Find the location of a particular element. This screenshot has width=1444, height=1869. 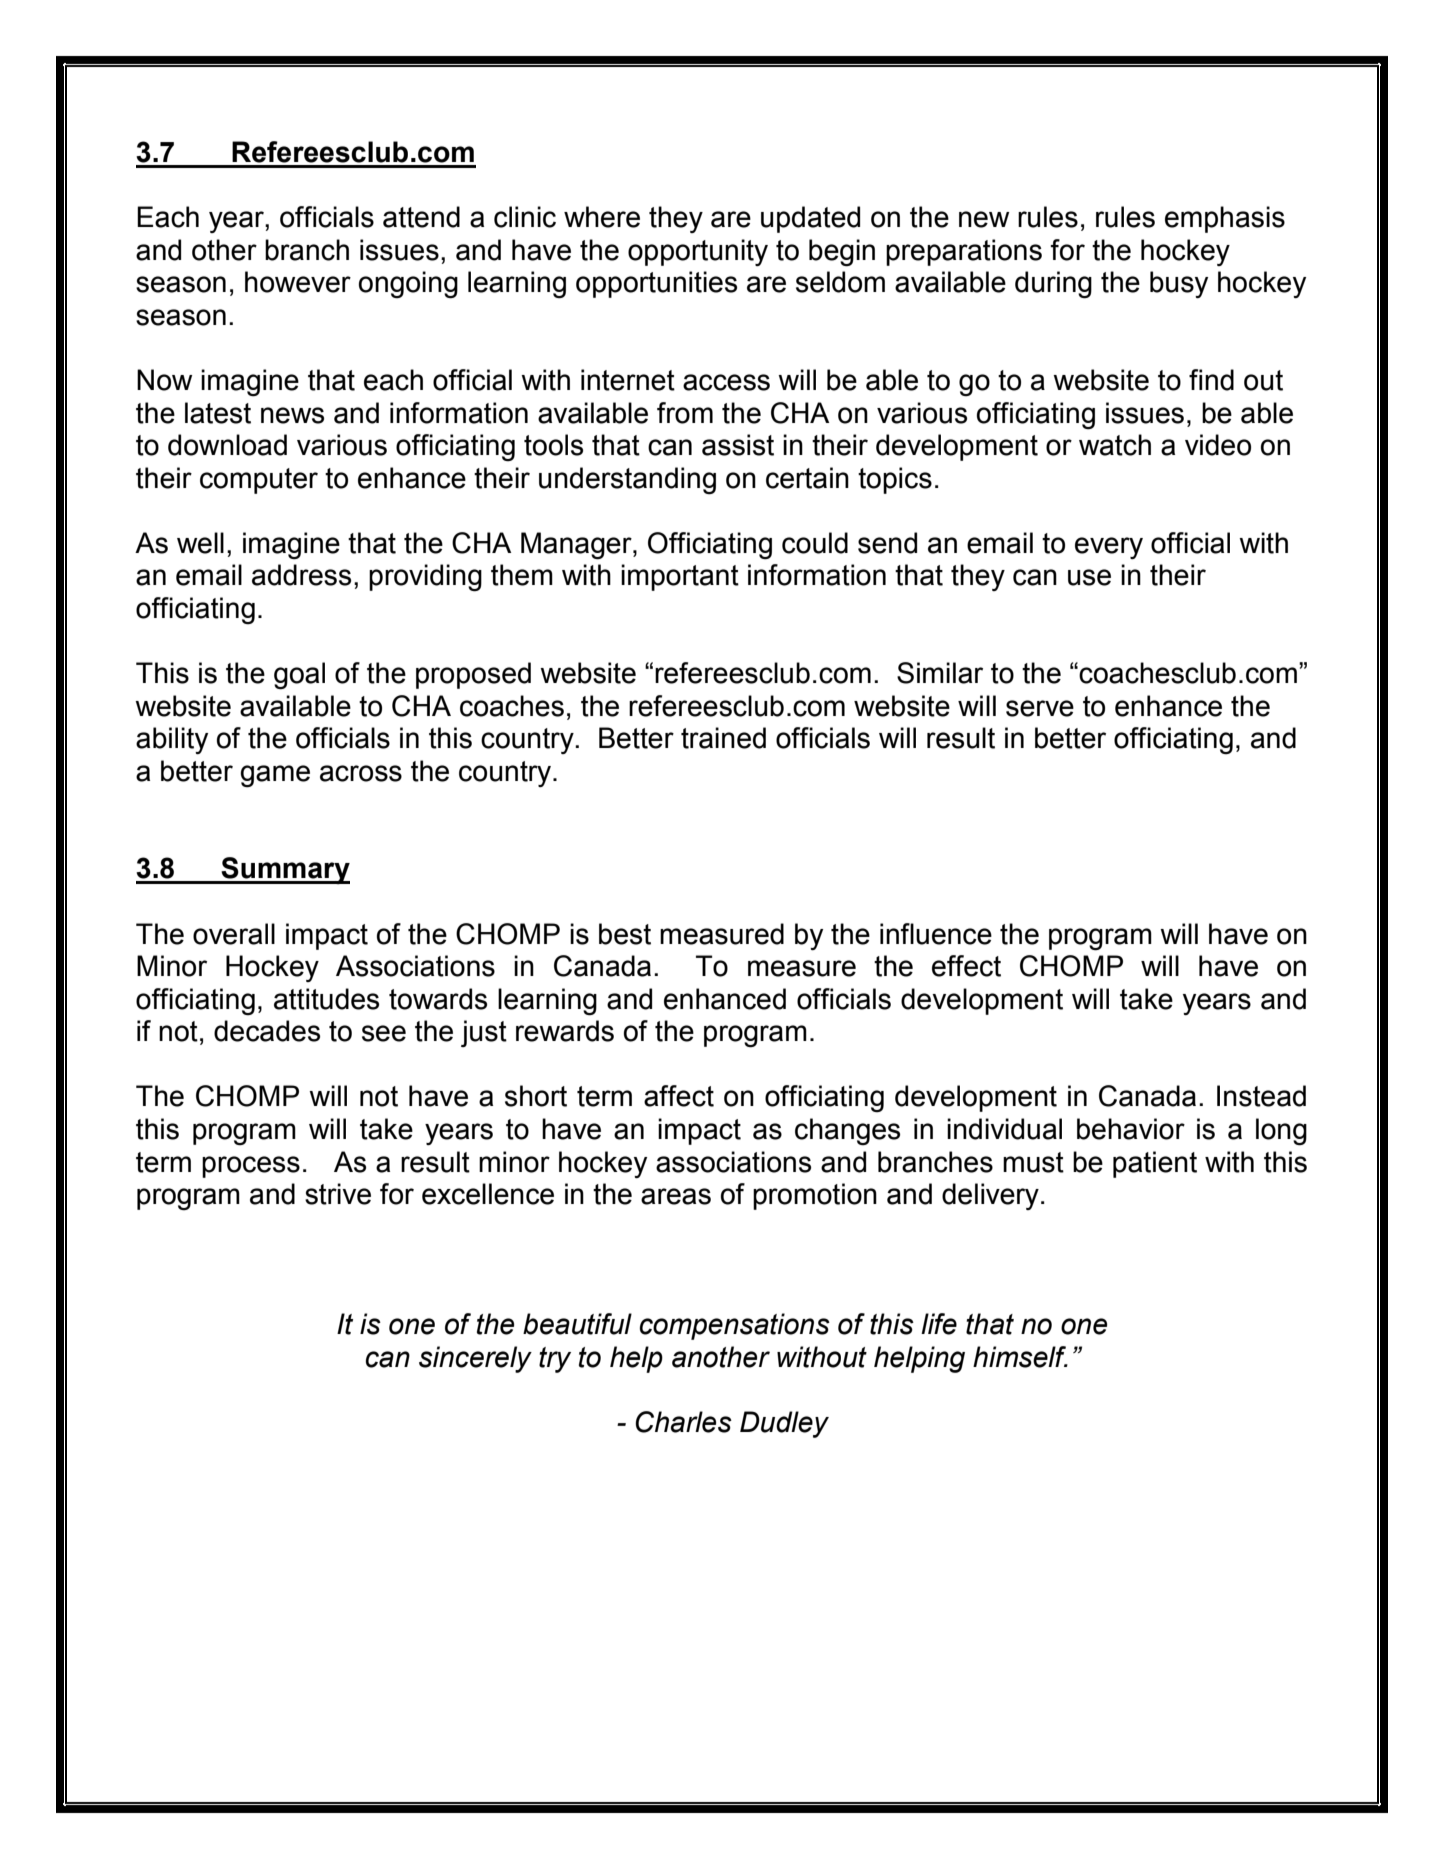

sincerely is located at coordinates (475, 1359).
